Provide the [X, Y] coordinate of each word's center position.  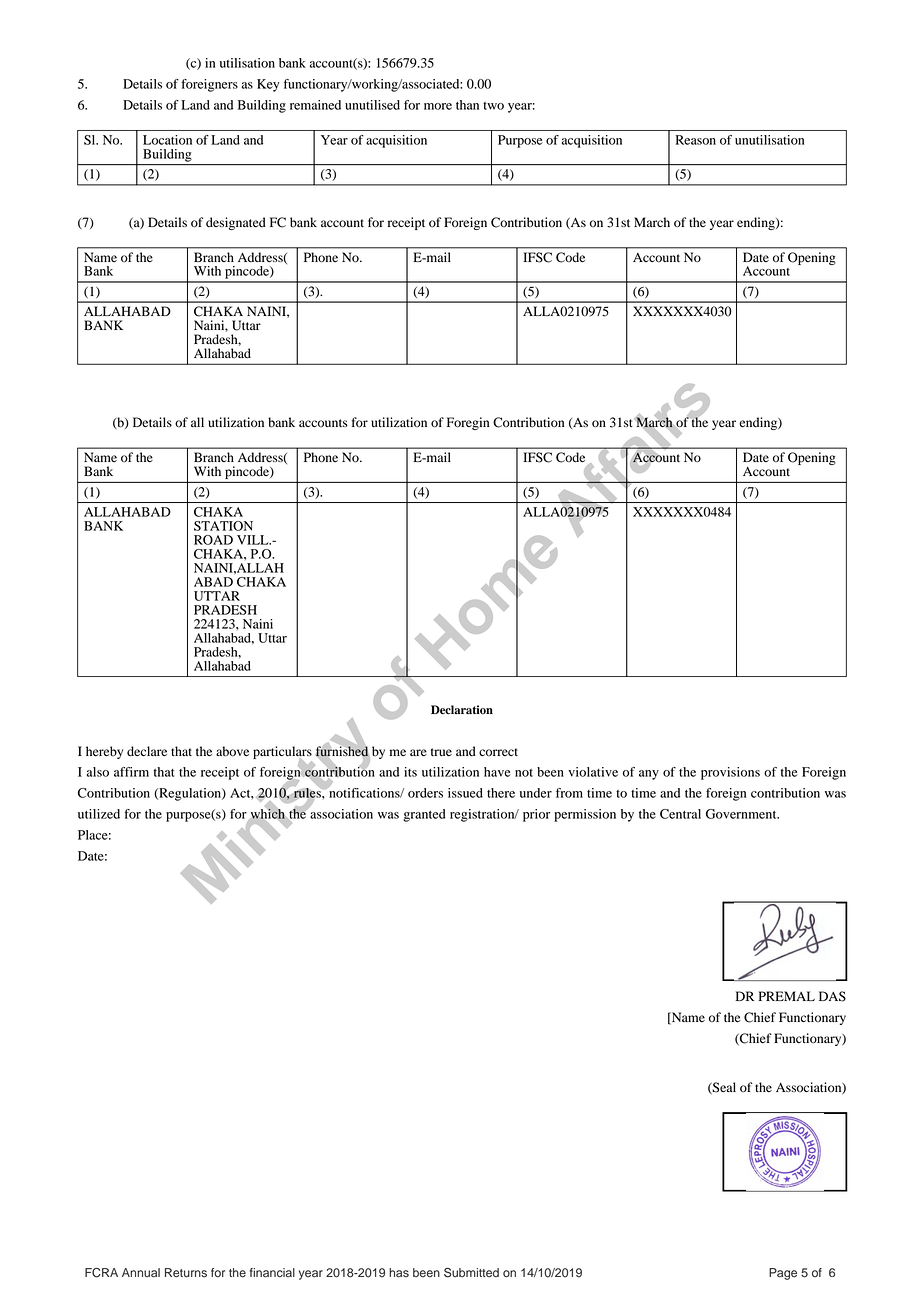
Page [783, 1274]
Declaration [462, 710]
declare [147, 751]
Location [167, 140]
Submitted [471, 1273]
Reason [696, 140]
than [467, 105]
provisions [730, 773]
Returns [186, 1273]
